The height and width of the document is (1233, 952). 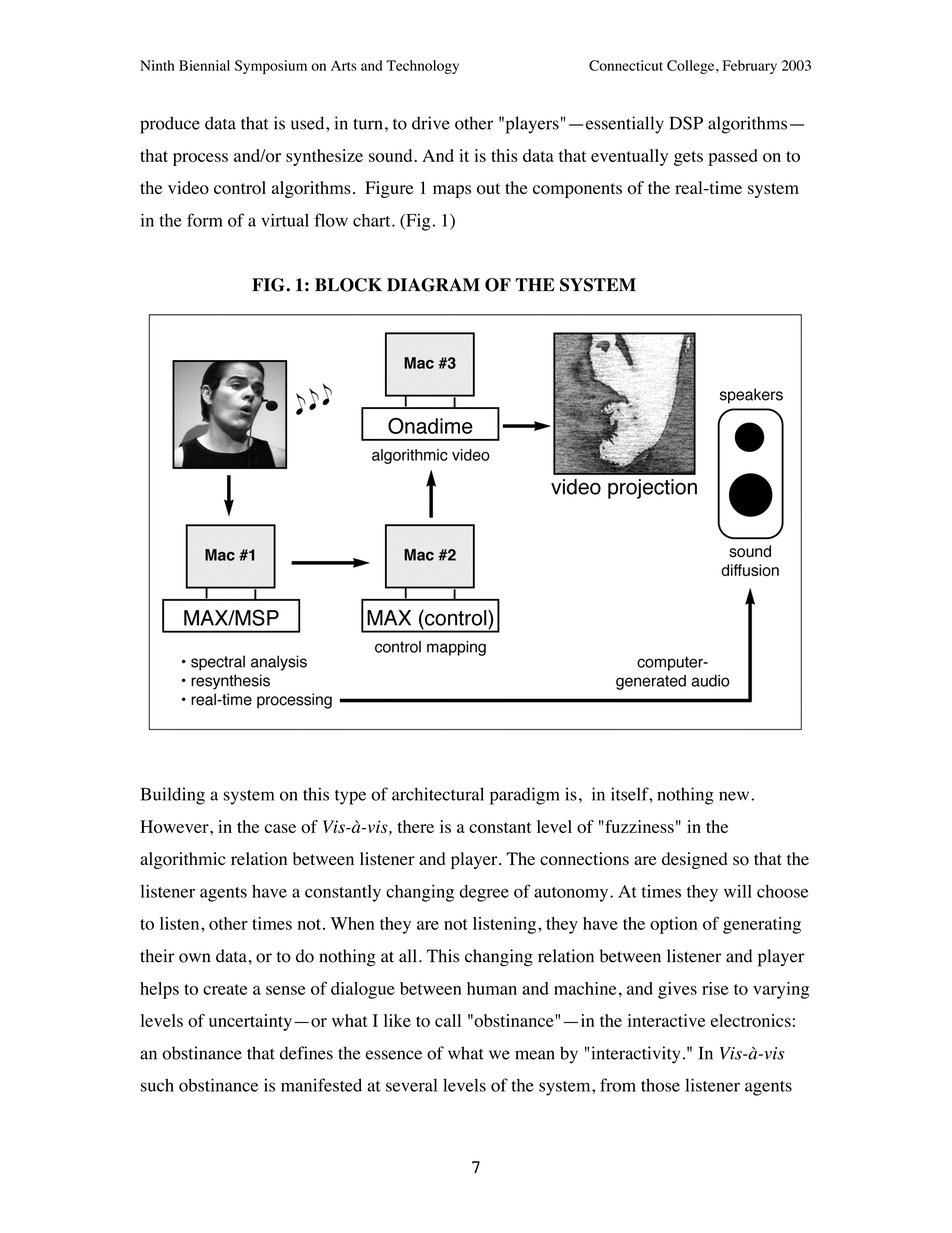 What do you see at coordinates (577, 190) in the document?
I see `components` at bounding box center [577, 190].
